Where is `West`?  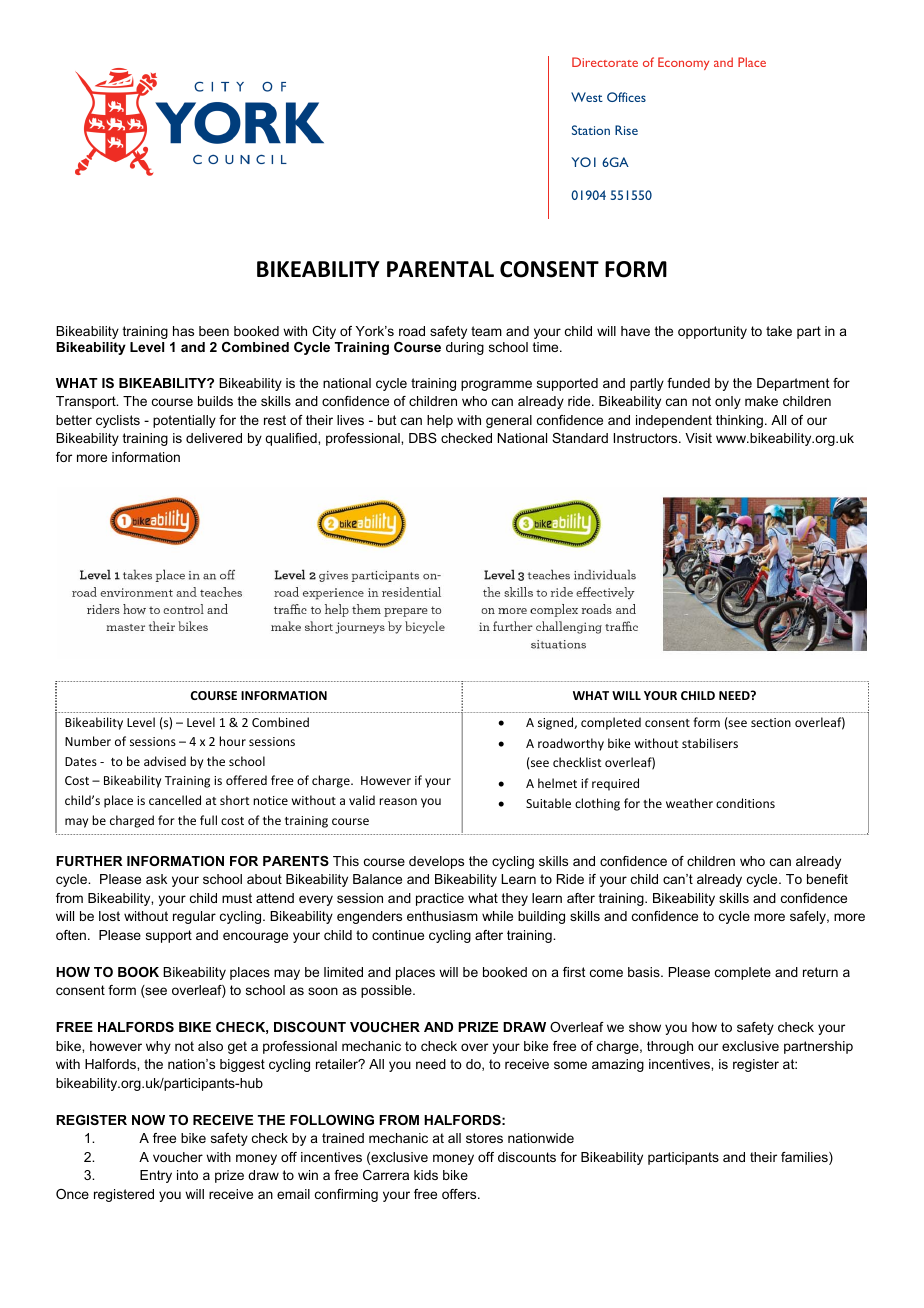
West is located at coordinates (587, 97).
